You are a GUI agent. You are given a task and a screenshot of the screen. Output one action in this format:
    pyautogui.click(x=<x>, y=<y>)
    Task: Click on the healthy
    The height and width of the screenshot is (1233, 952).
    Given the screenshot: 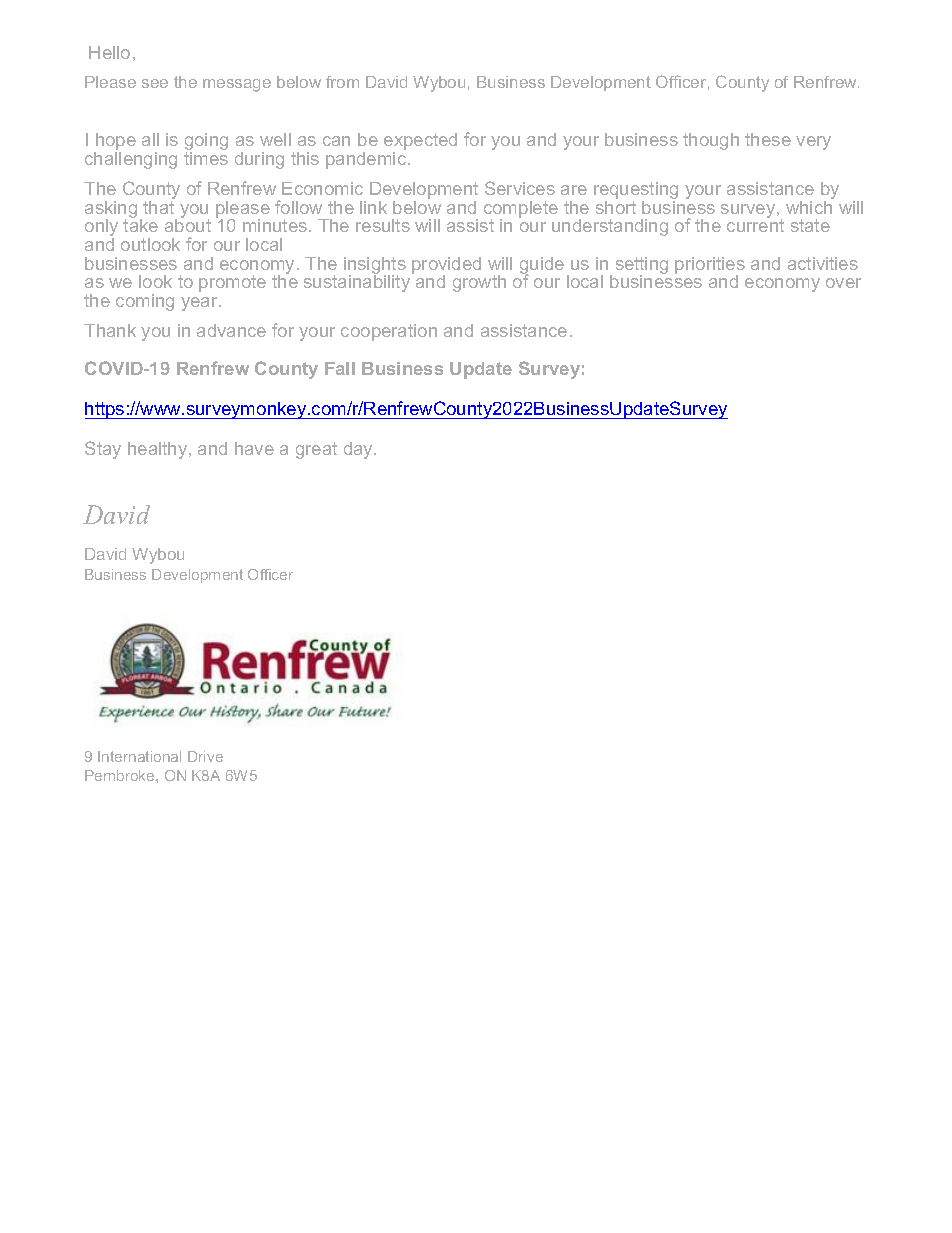 What is the action you would take?
    pyautogui.click(x=159, y=450)
